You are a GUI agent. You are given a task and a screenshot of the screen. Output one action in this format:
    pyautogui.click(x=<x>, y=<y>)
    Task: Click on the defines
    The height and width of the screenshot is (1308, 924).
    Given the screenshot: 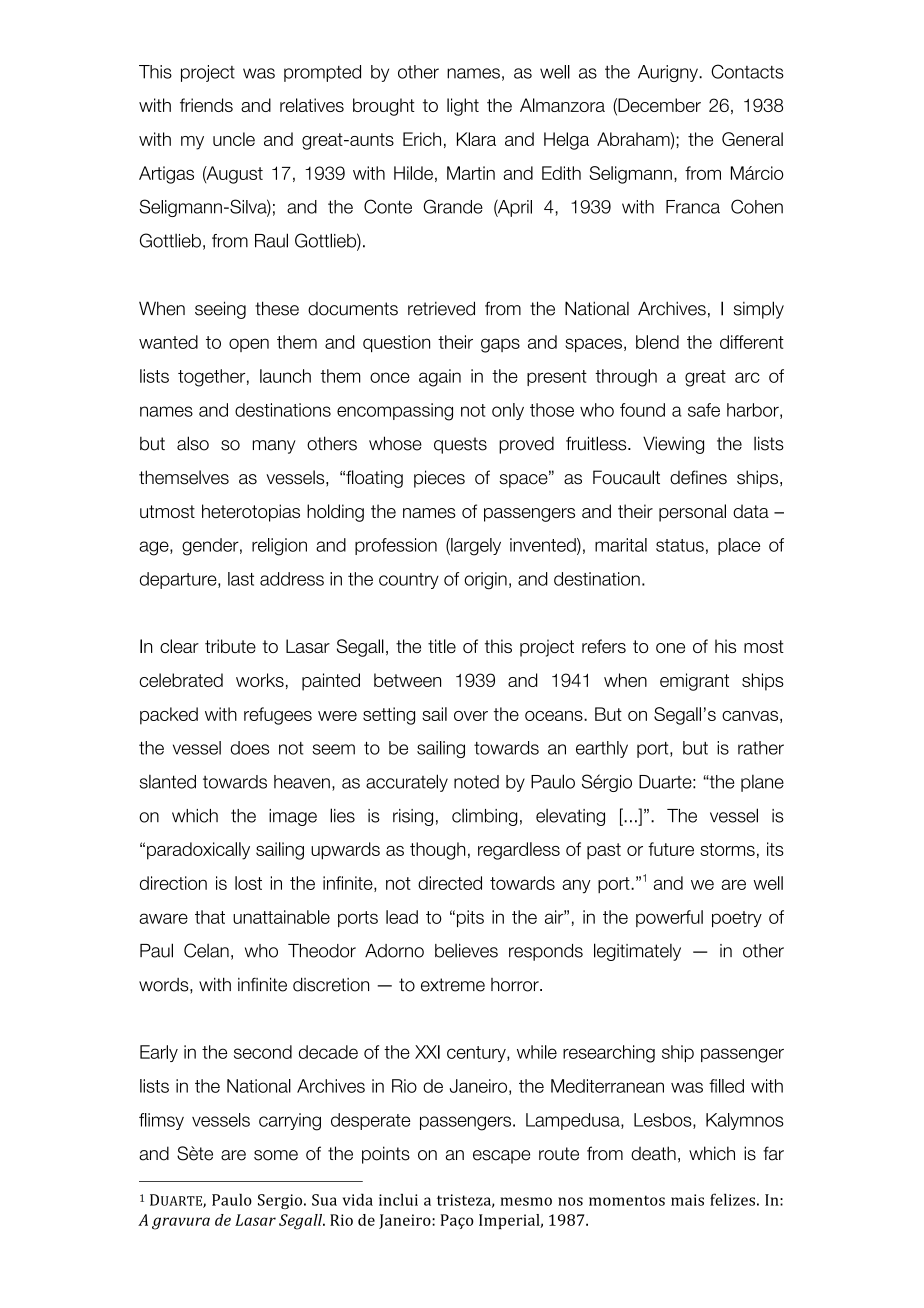 What is the action you would take?
    pyautogui.click(x=698, y=477)
